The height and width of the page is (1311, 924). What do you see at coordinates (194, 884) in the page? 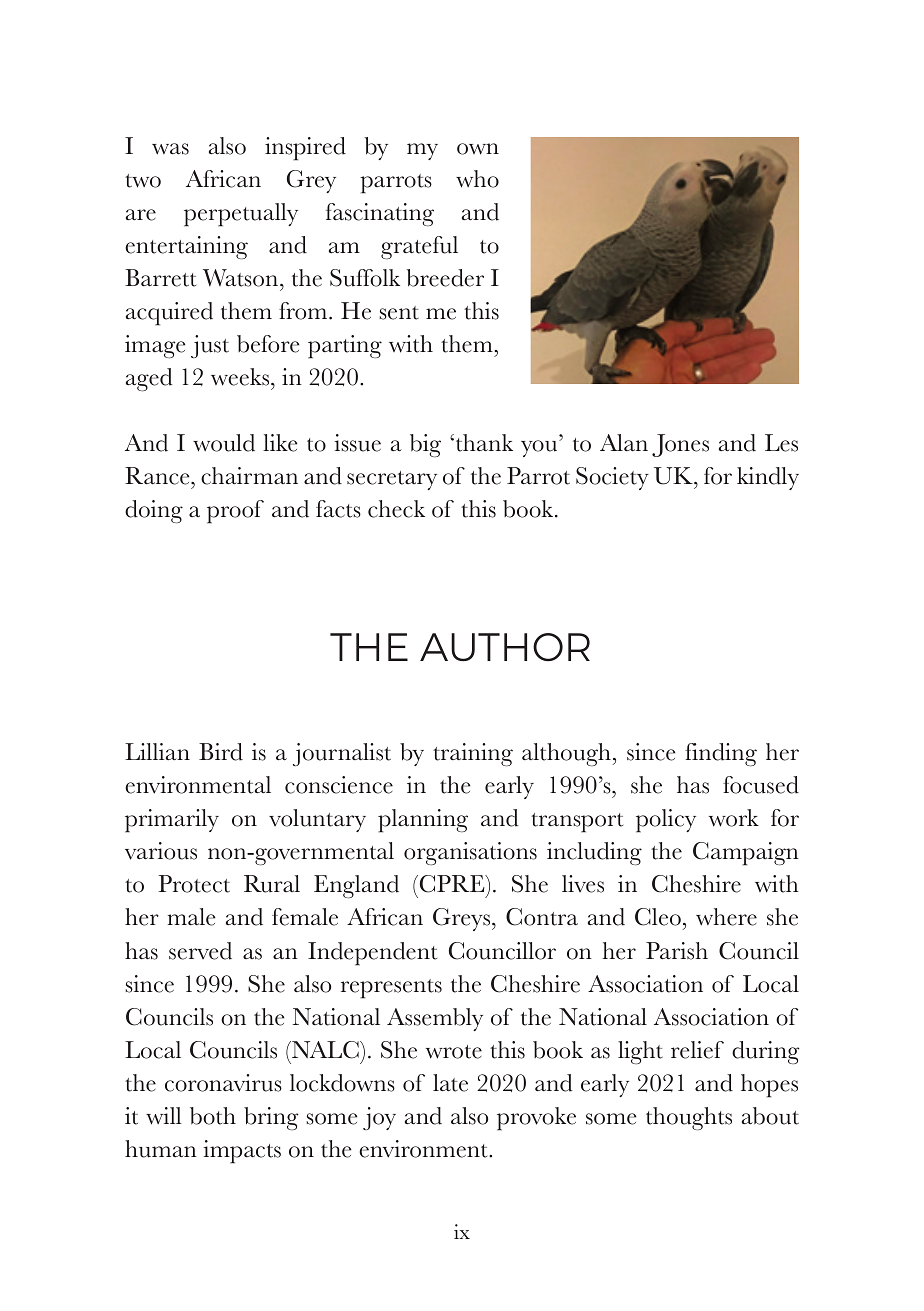
I see `Protect` at bounding box center [194, 884].
